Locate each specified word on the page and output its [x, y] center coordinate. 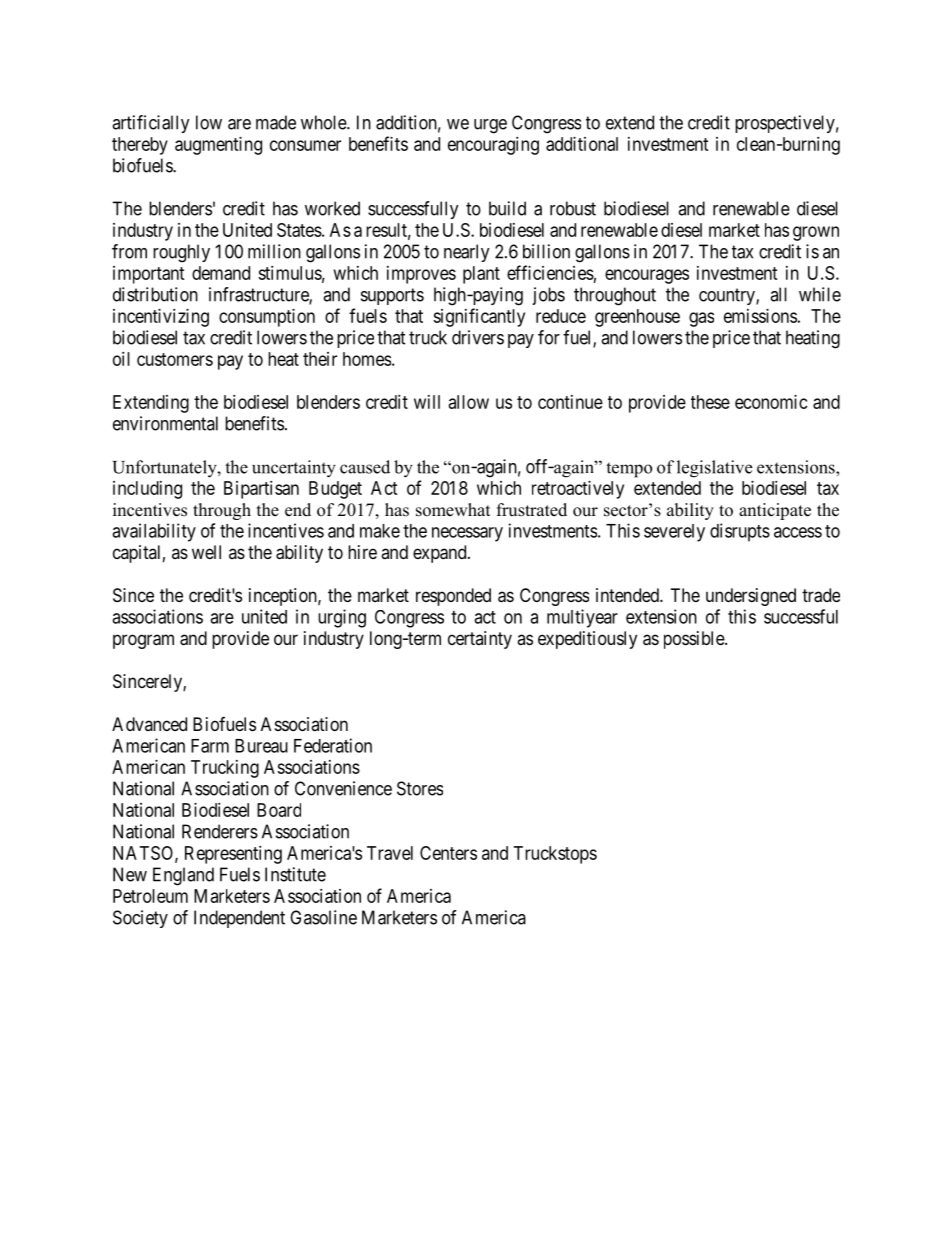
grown [816, 233]
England [183, 876]
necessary [467, 534]
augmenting [218, 146]
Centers [448, 853]
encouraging [493, 146]
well [206, 552]
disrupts [740, 532]
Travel [390, 853]
